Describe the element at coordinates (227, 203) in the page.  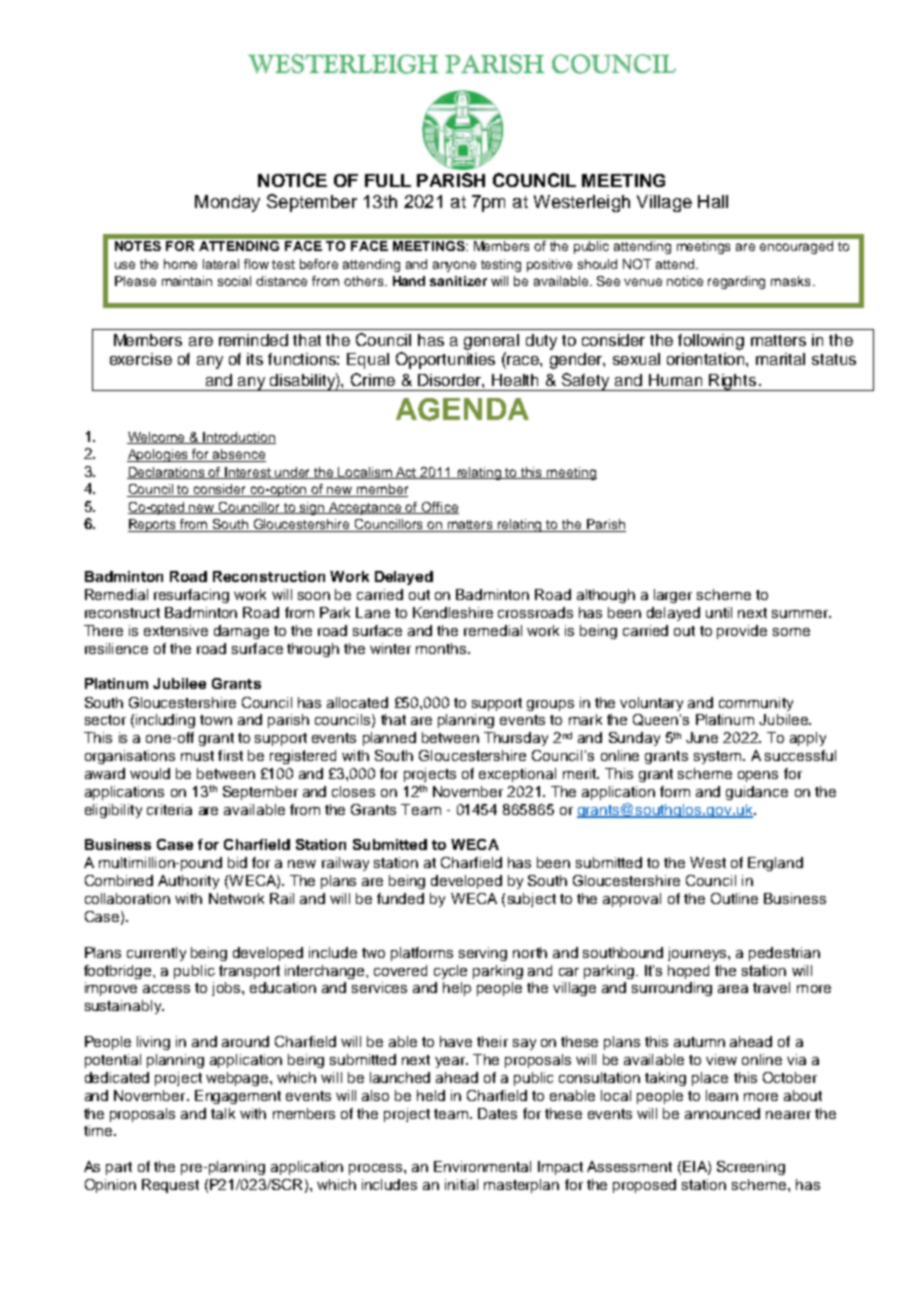
I see `Monday` at that location.
